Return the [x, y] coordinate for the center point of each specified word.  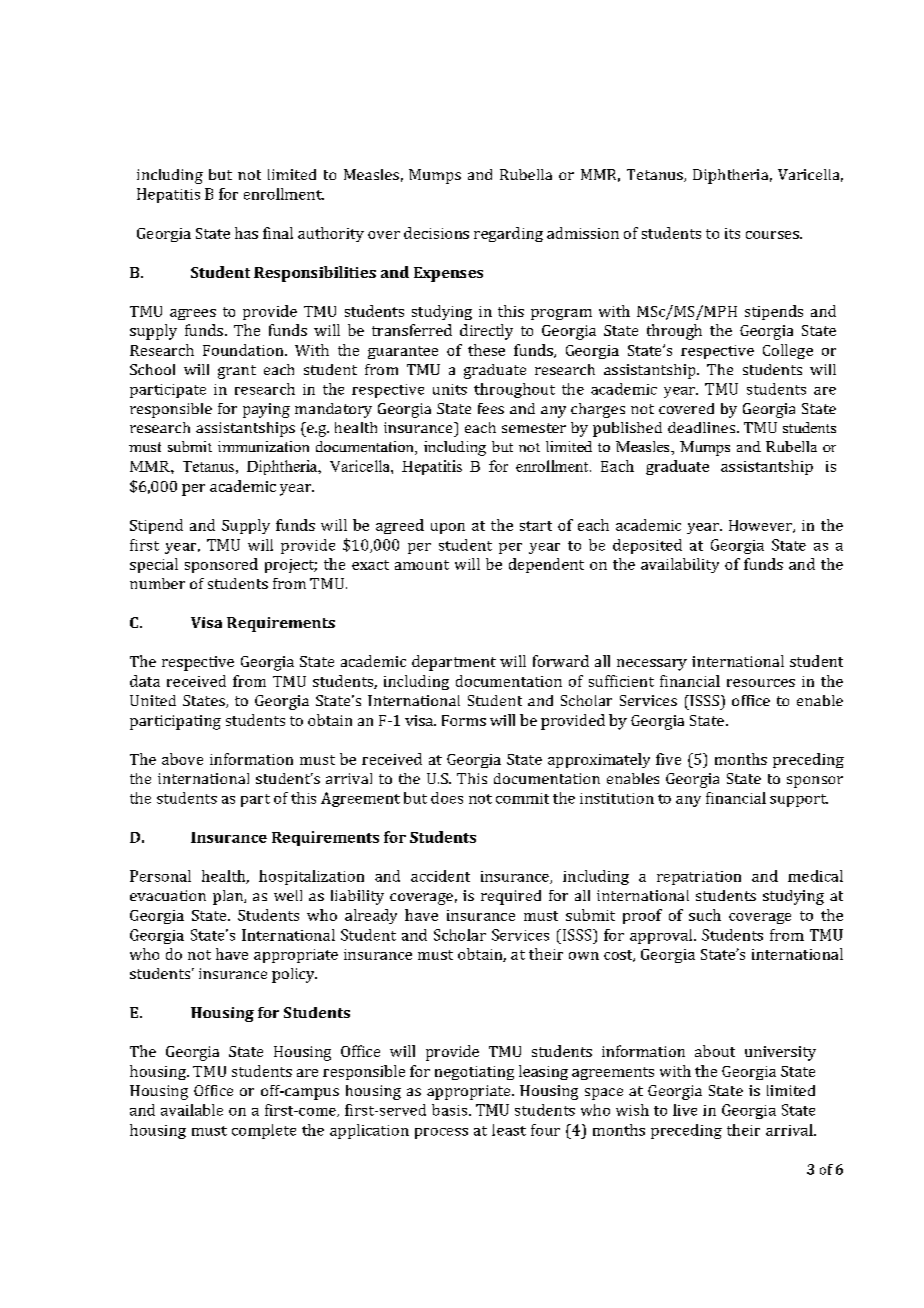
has [246, 233]
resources [761, 683]
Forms [464, 720]
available [192, 1110]
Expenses [448, 274]
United [153, 700]
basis [449, 1110]
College [788, 351]
